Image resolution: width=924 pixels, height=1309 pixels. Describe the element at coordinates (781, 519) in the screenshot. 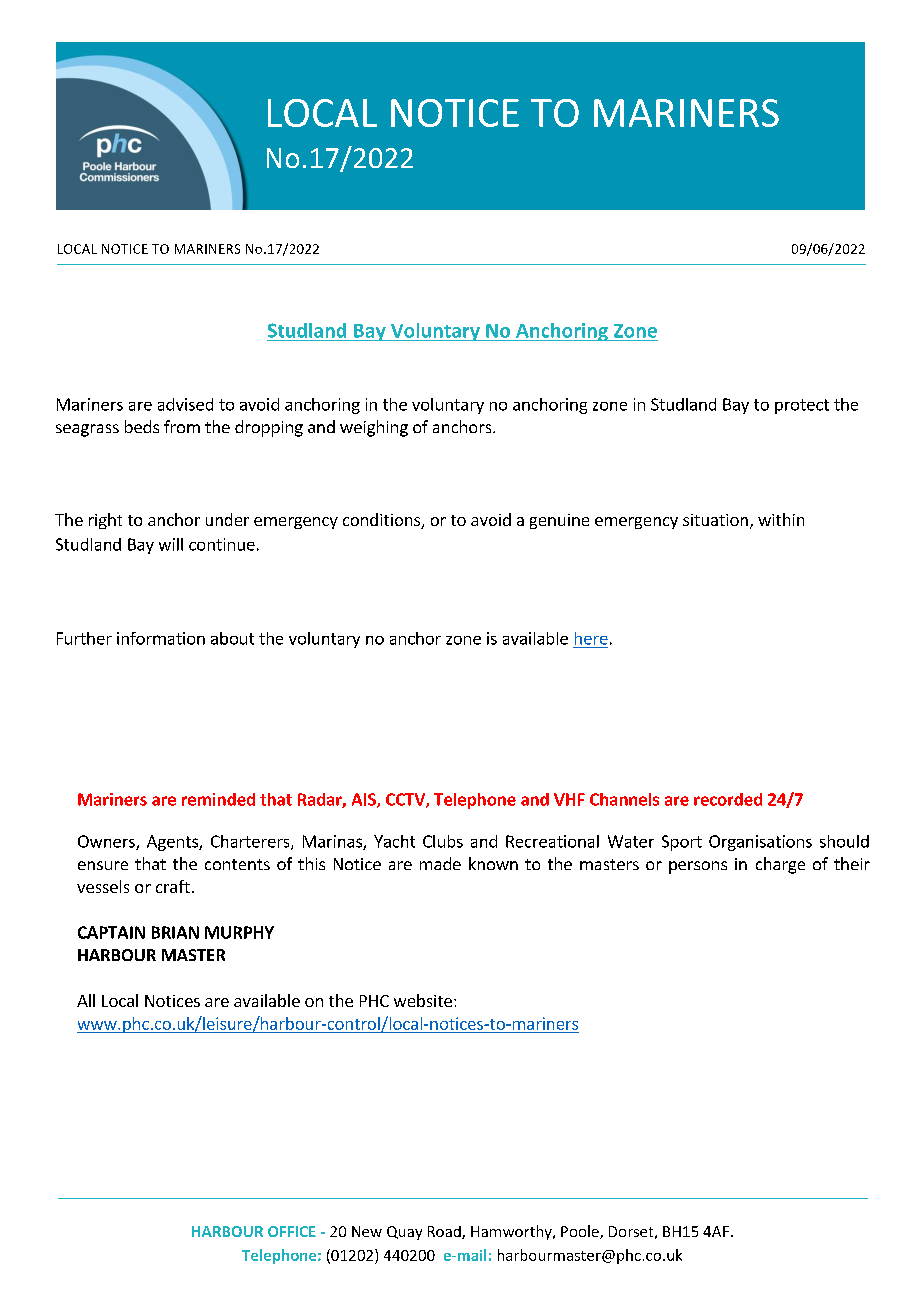

I see `within` at that location.
